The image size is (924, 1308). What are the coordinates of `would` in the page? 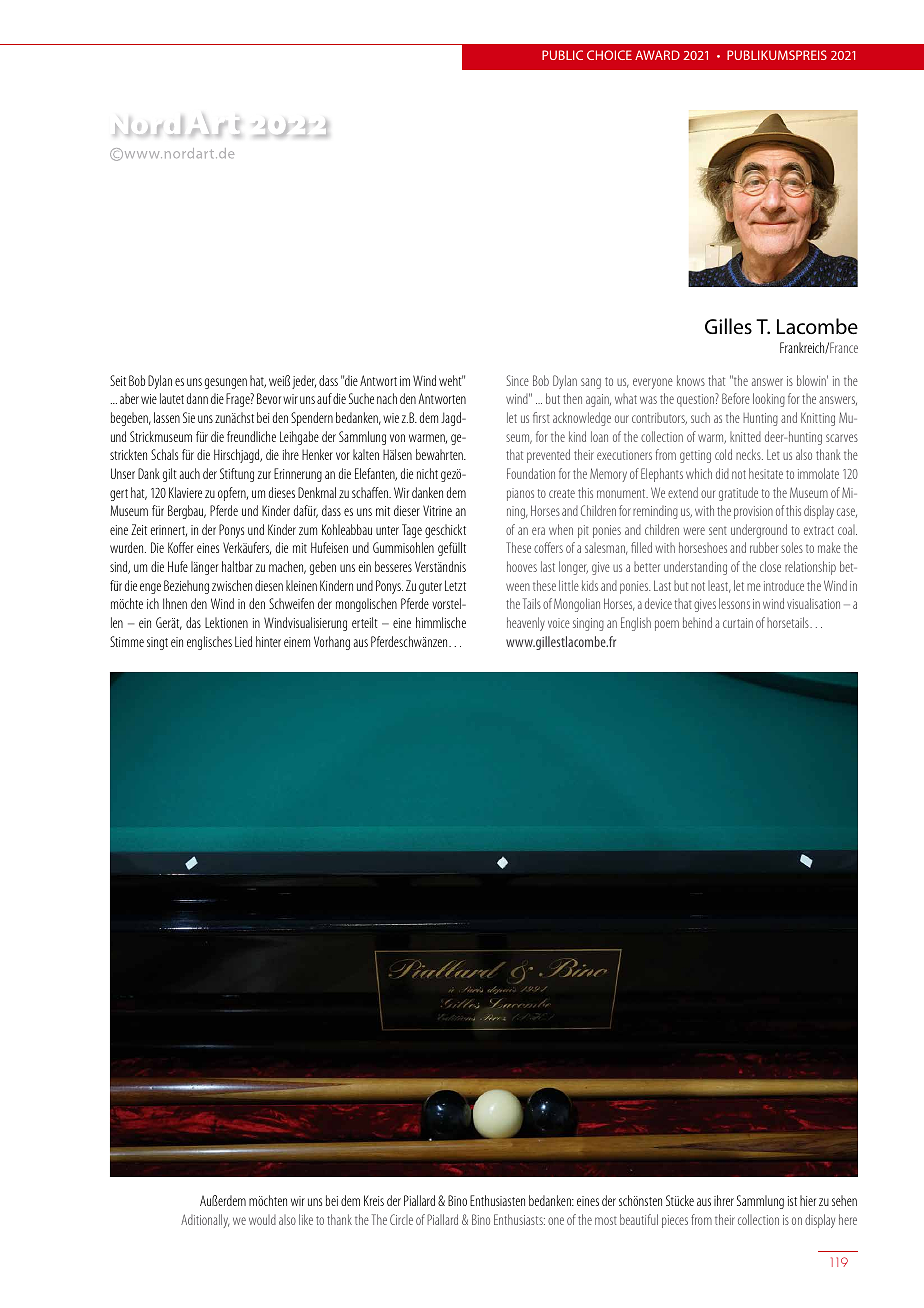 It's located at (262, 1220).
